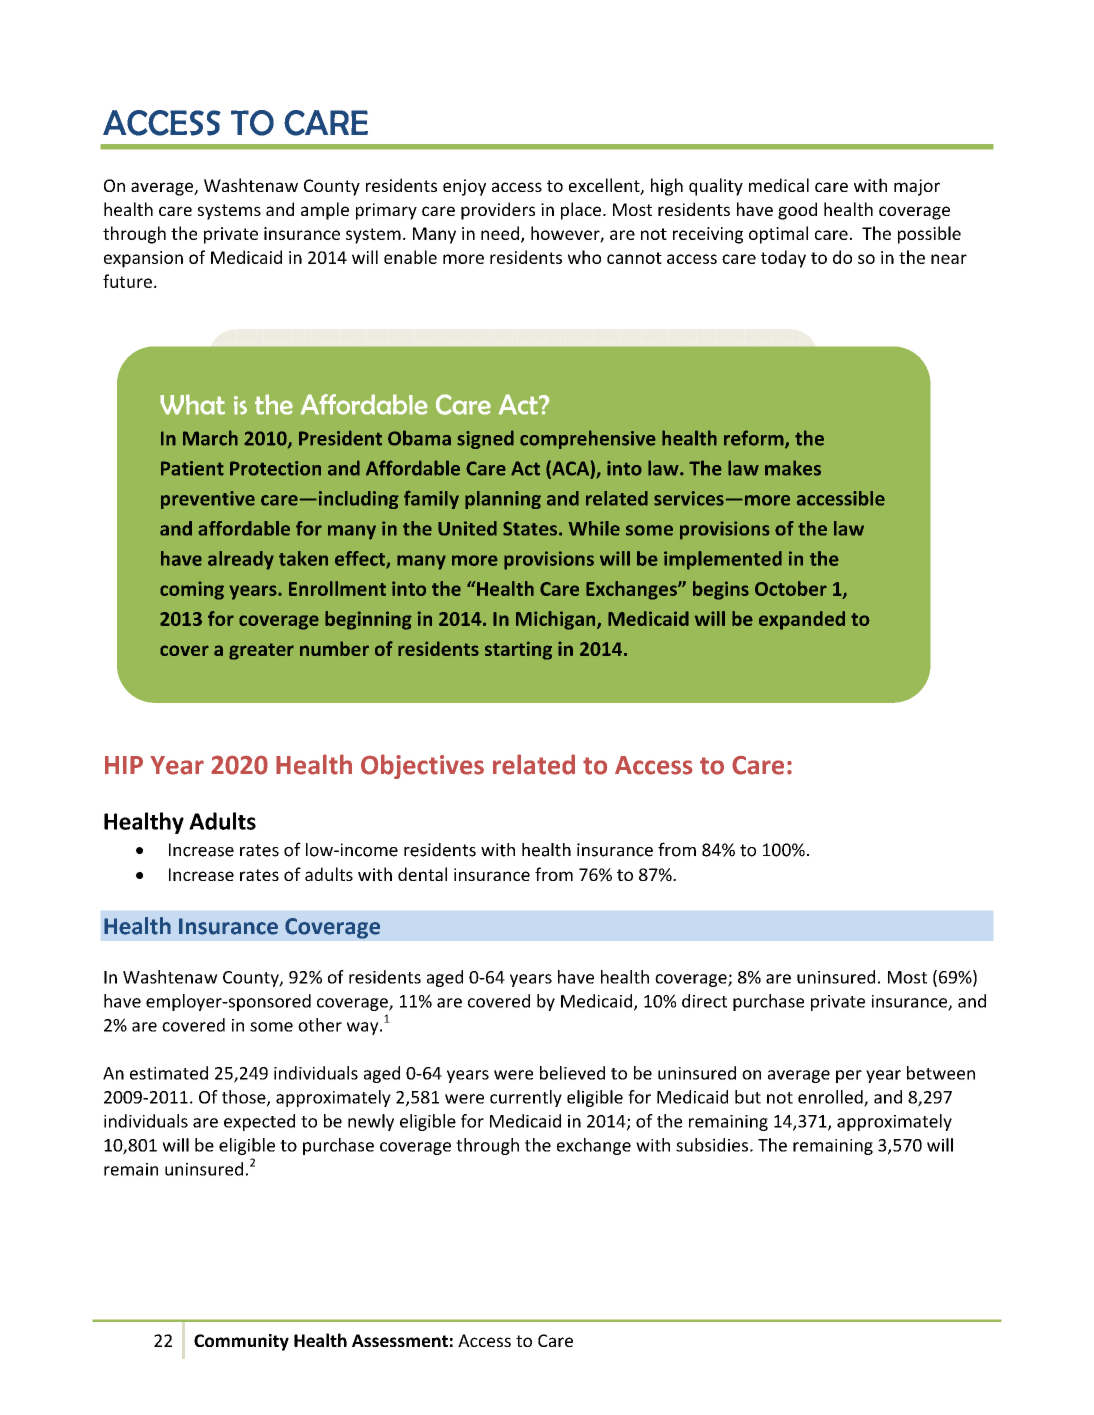 This document has width=1094, height=1415. Describe the element at coordinates (124, 765) in the document. I see `HIP` at that location.
